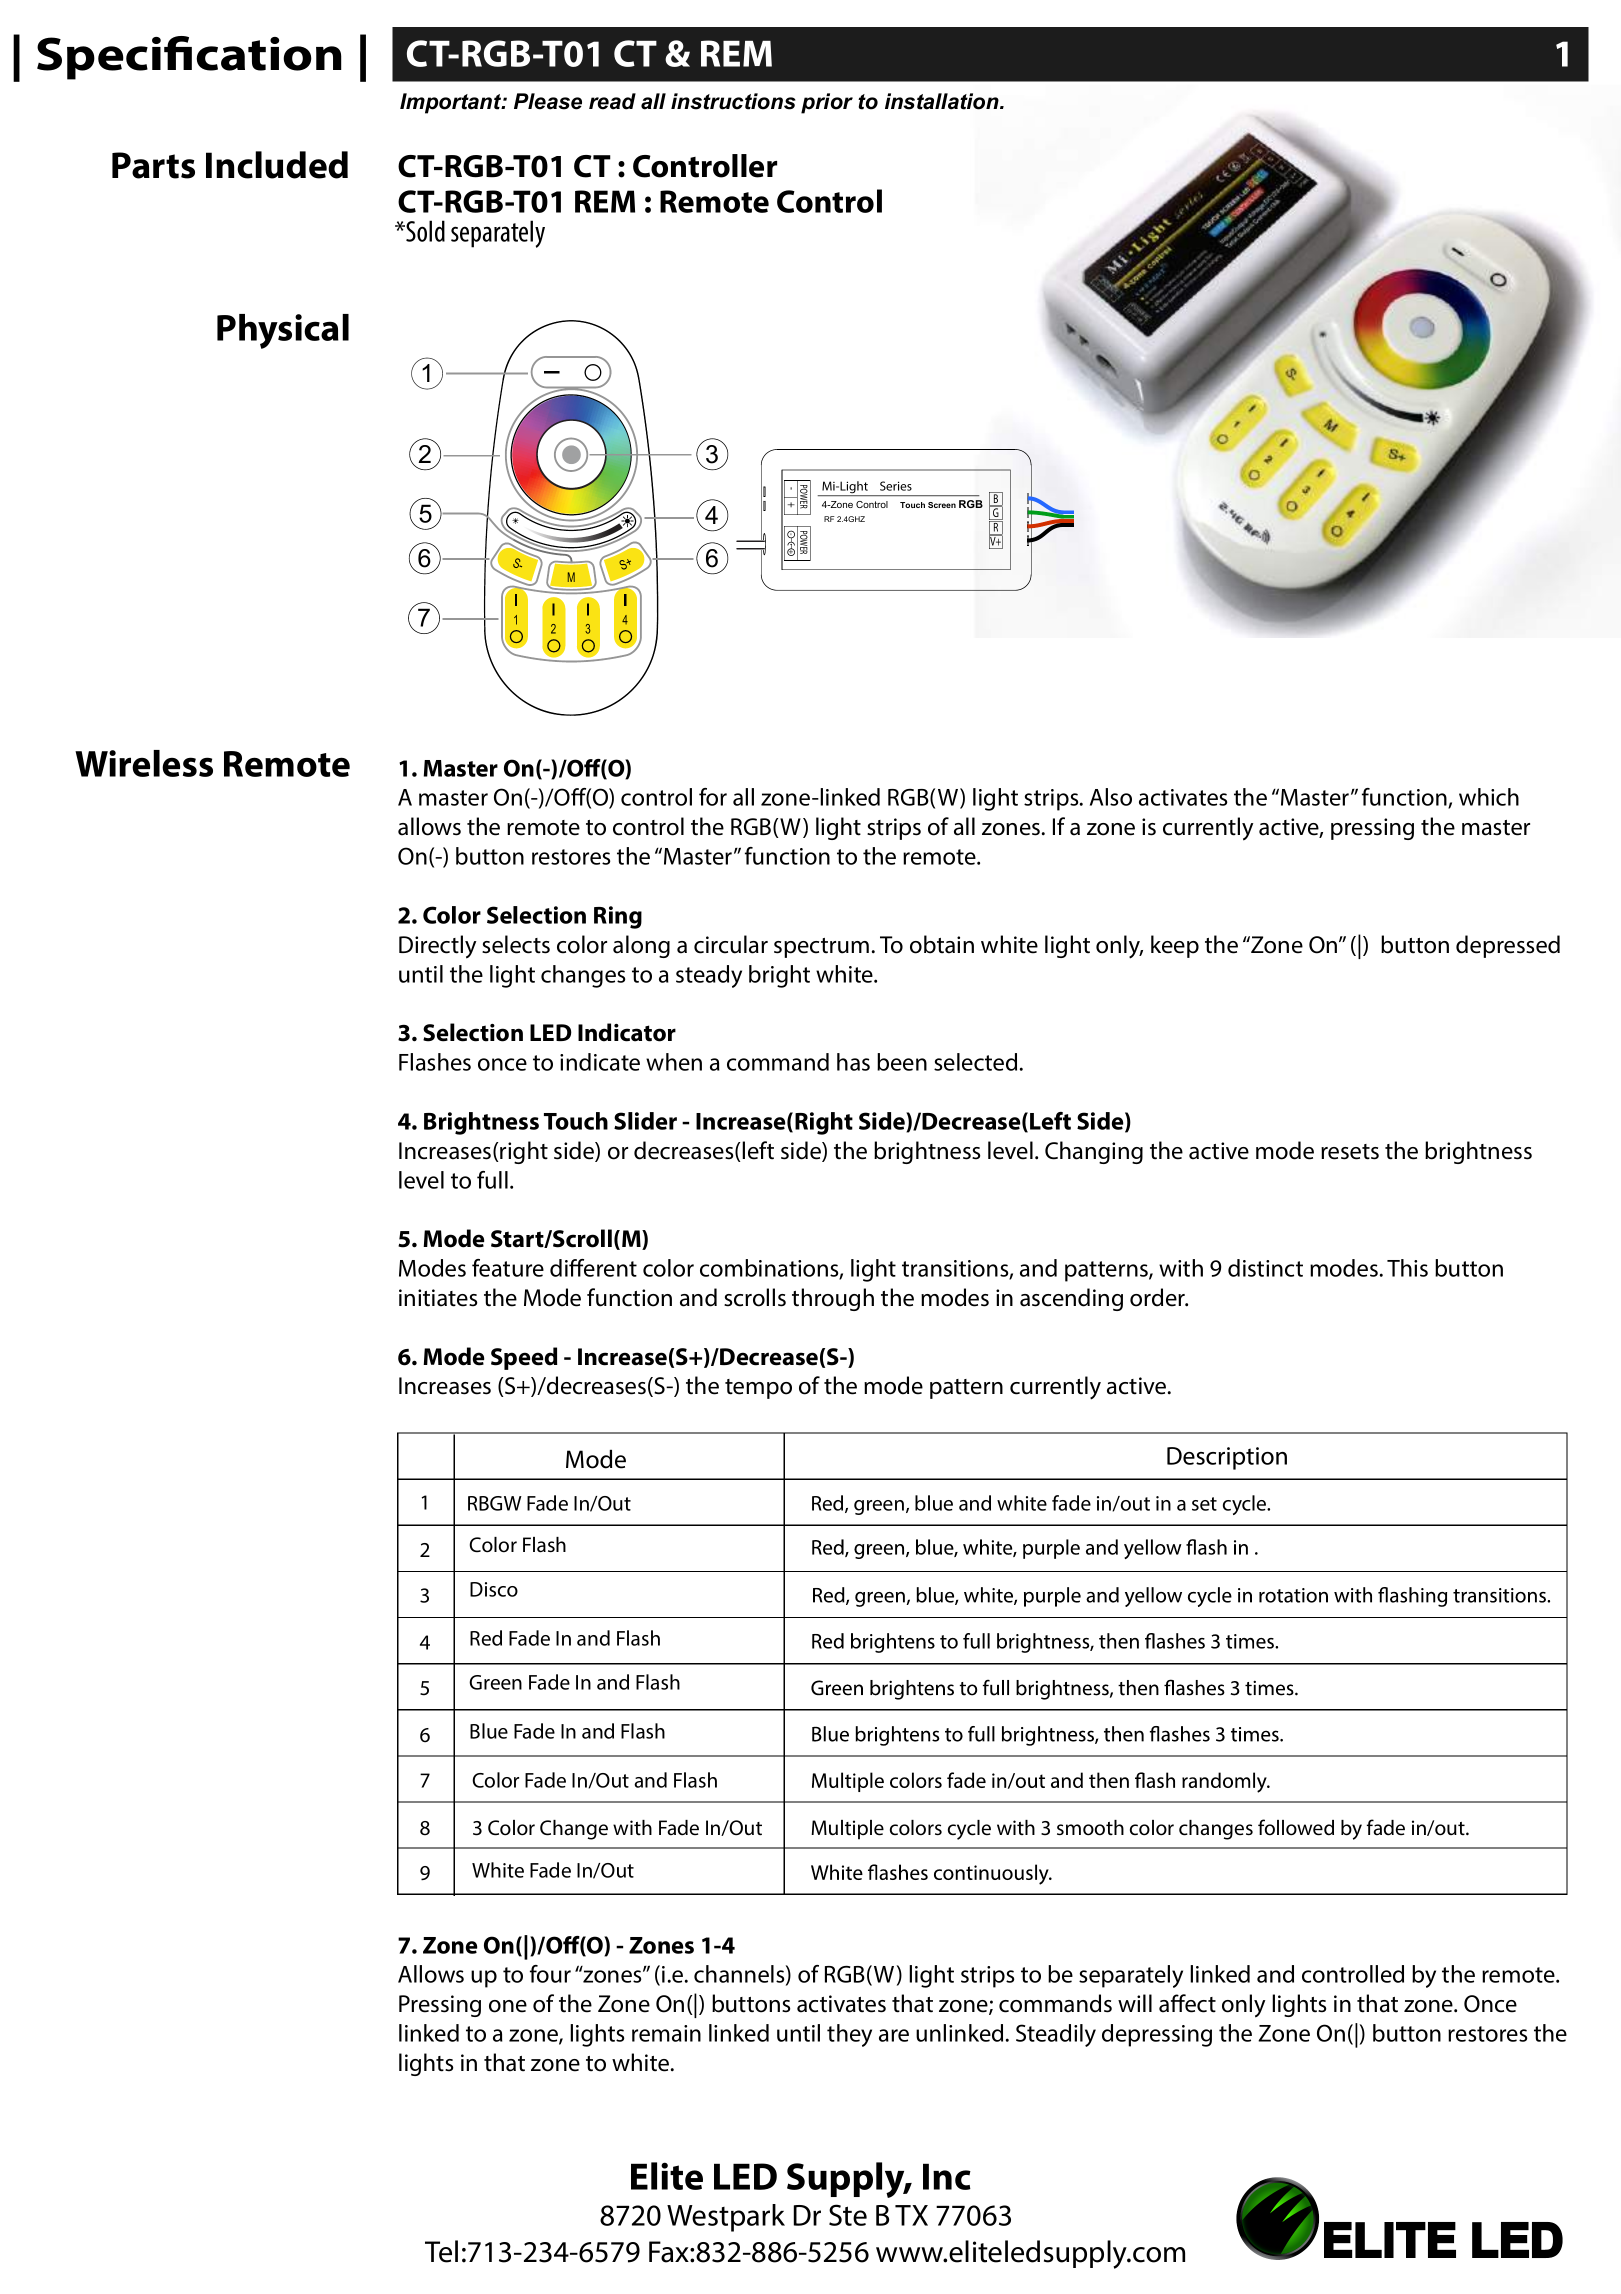 This screenshot has height=2294, width=1621. Describe the element at coordinates (1489, 797) in the screenshot. I see `which` at that location.
